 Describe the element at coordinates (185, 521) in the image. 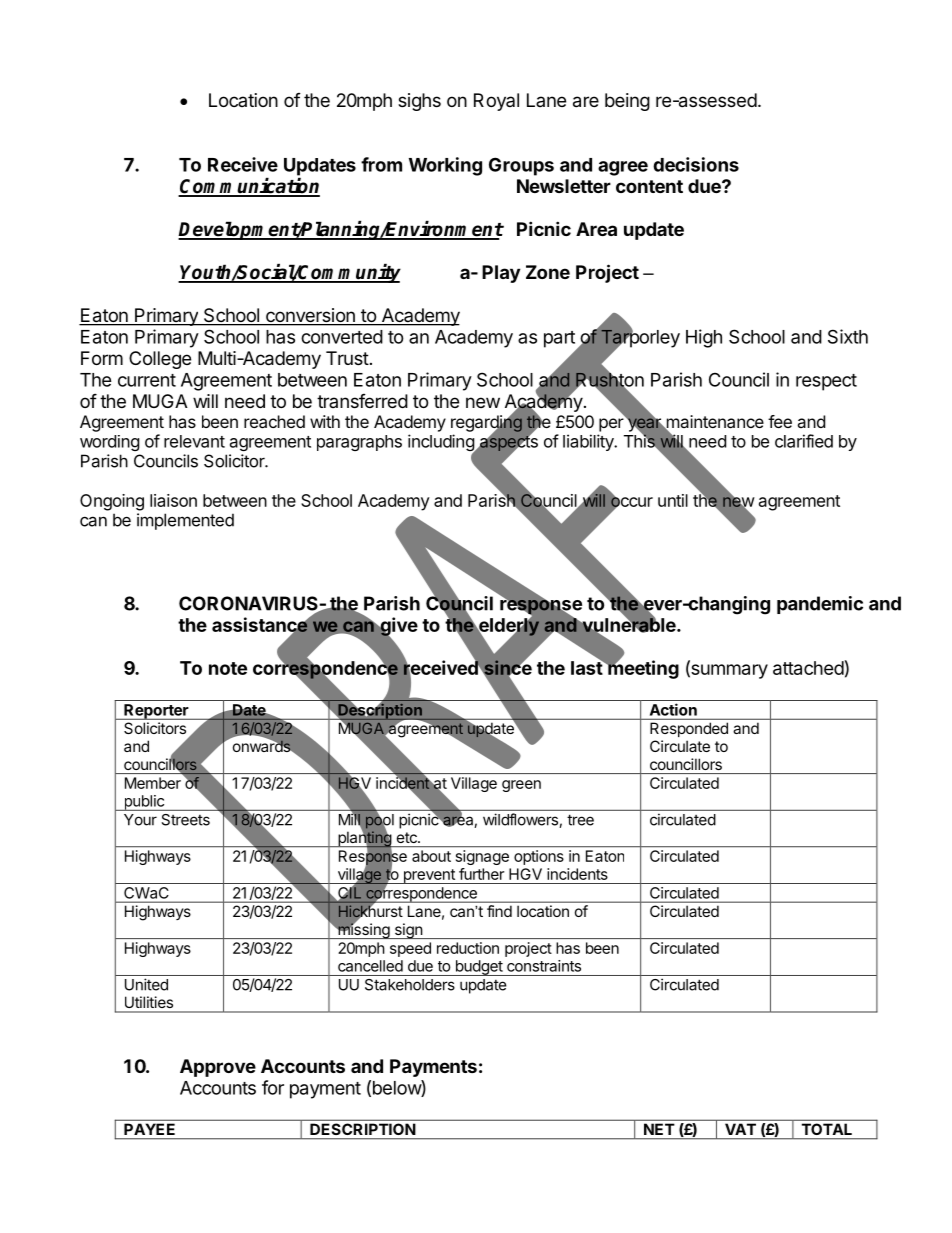

I see `implemented` at that location.
